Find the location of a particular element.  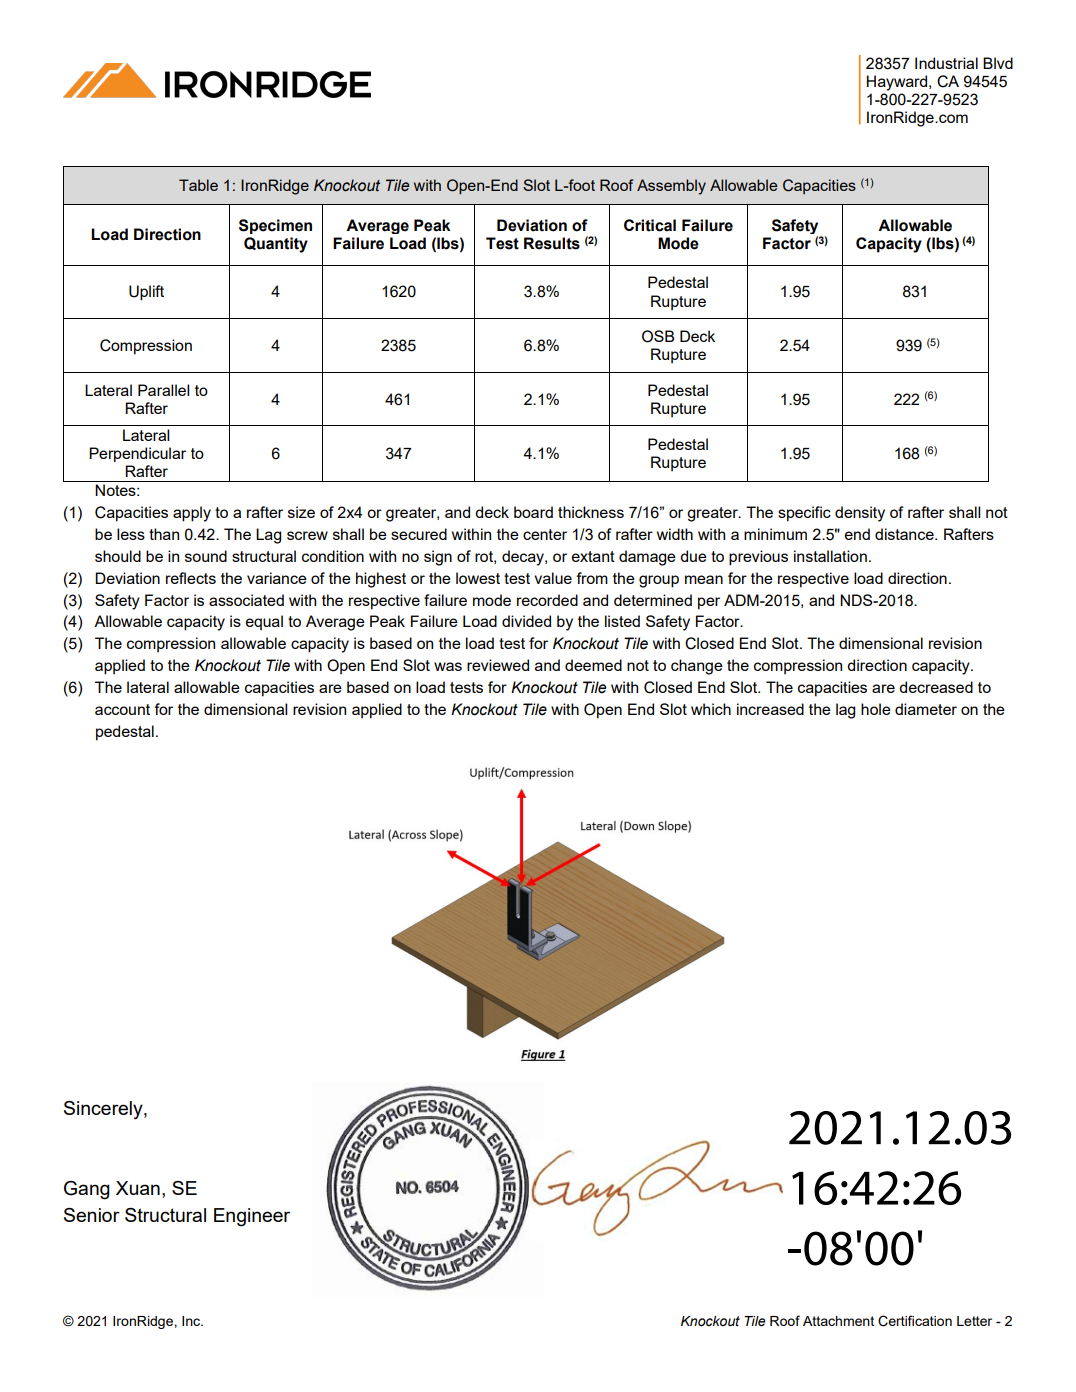

Assembly is located at coordinates (671, 187).
